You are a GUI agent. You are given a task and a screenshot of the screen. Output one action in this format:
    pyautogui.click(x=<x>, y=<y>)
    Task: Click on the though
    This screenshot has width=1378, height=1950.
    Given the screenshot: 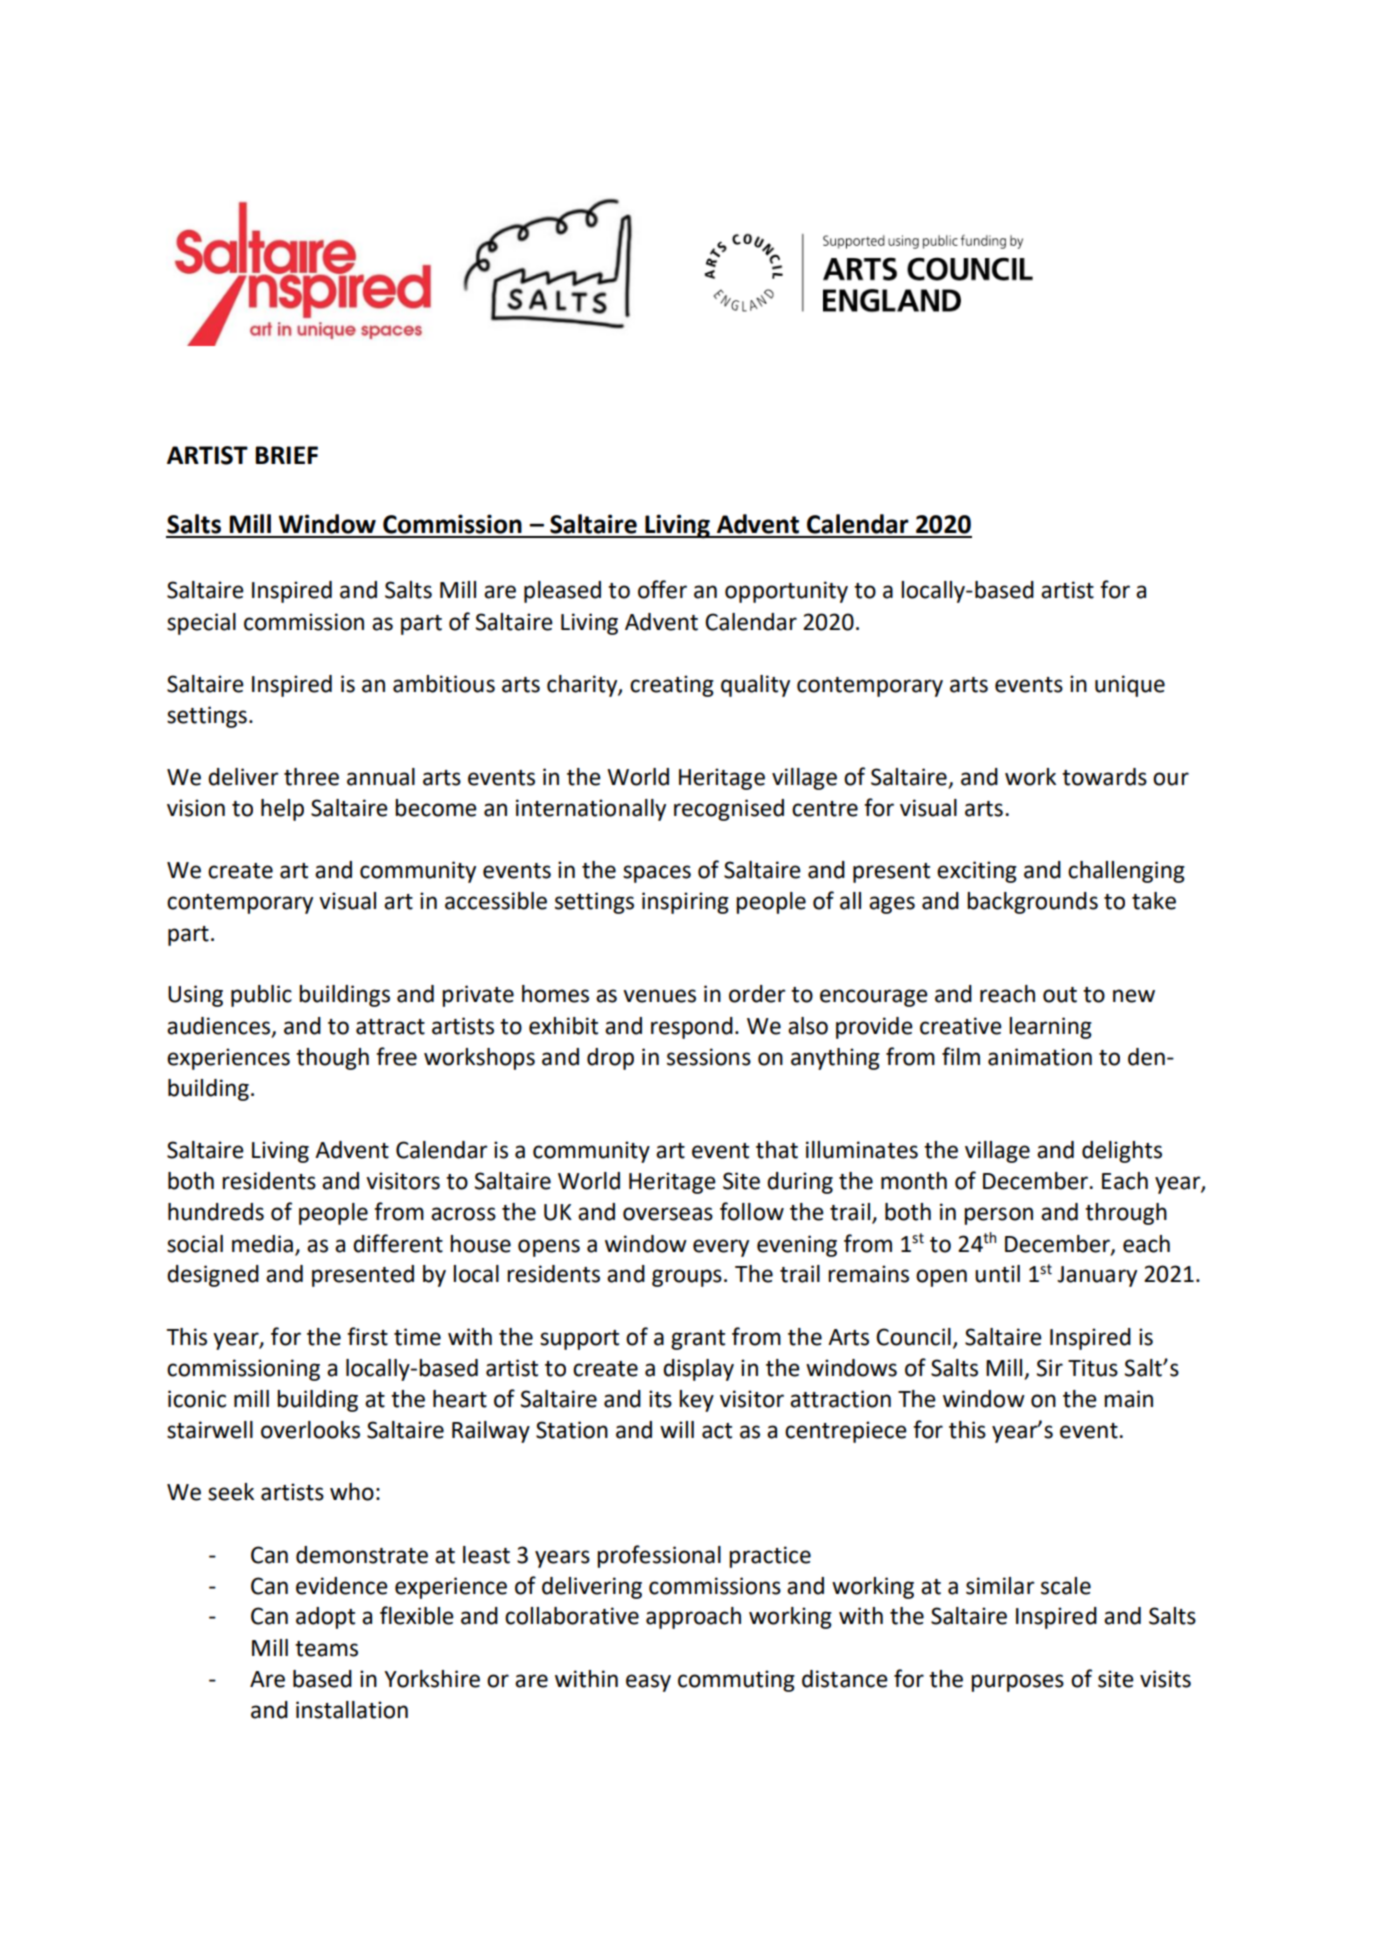 What is the action you would take?
    pyautogui.click(x=332, y=1059)
